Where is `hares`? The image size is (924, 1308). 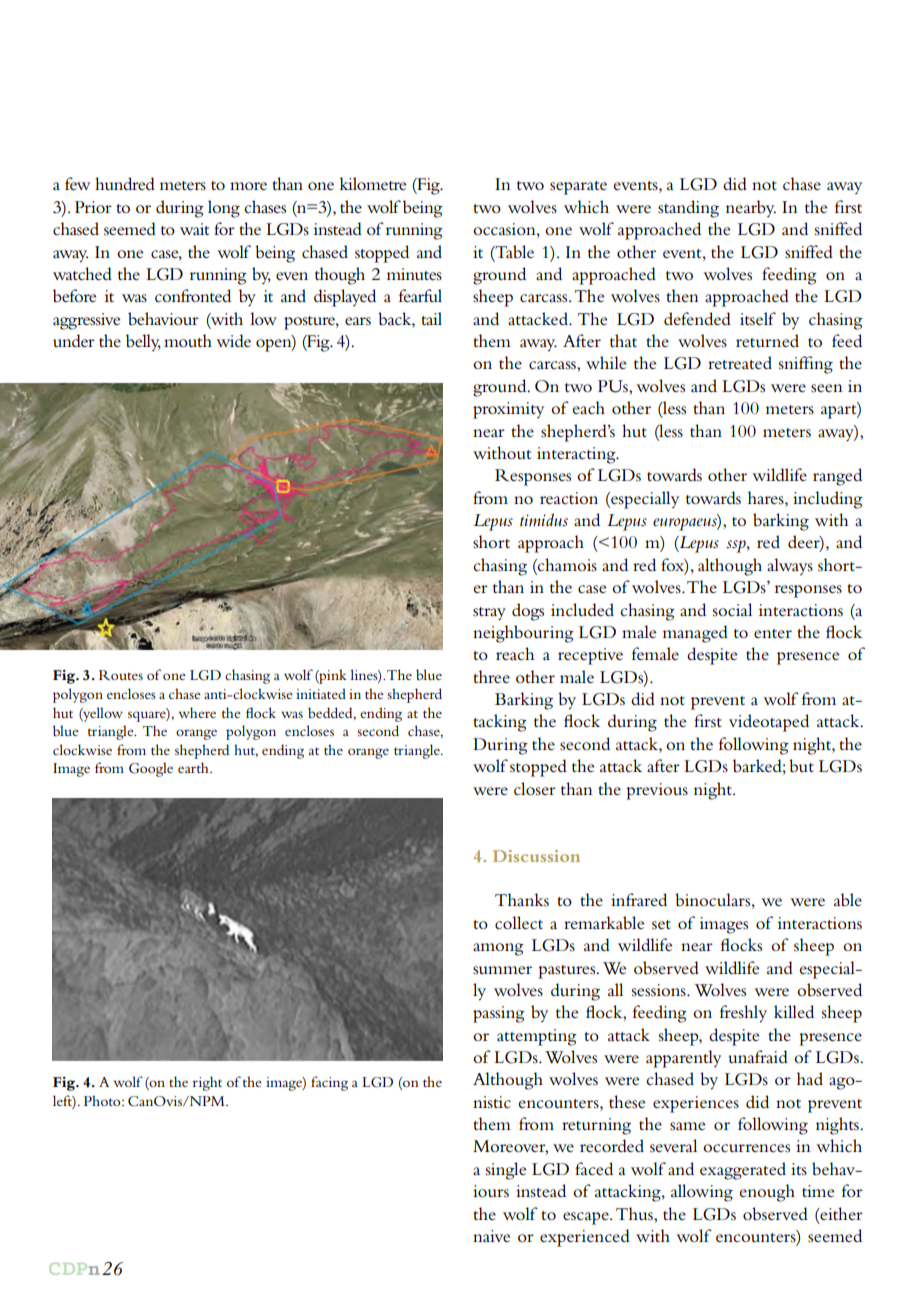
hares is located at coordinates (767, 497).
